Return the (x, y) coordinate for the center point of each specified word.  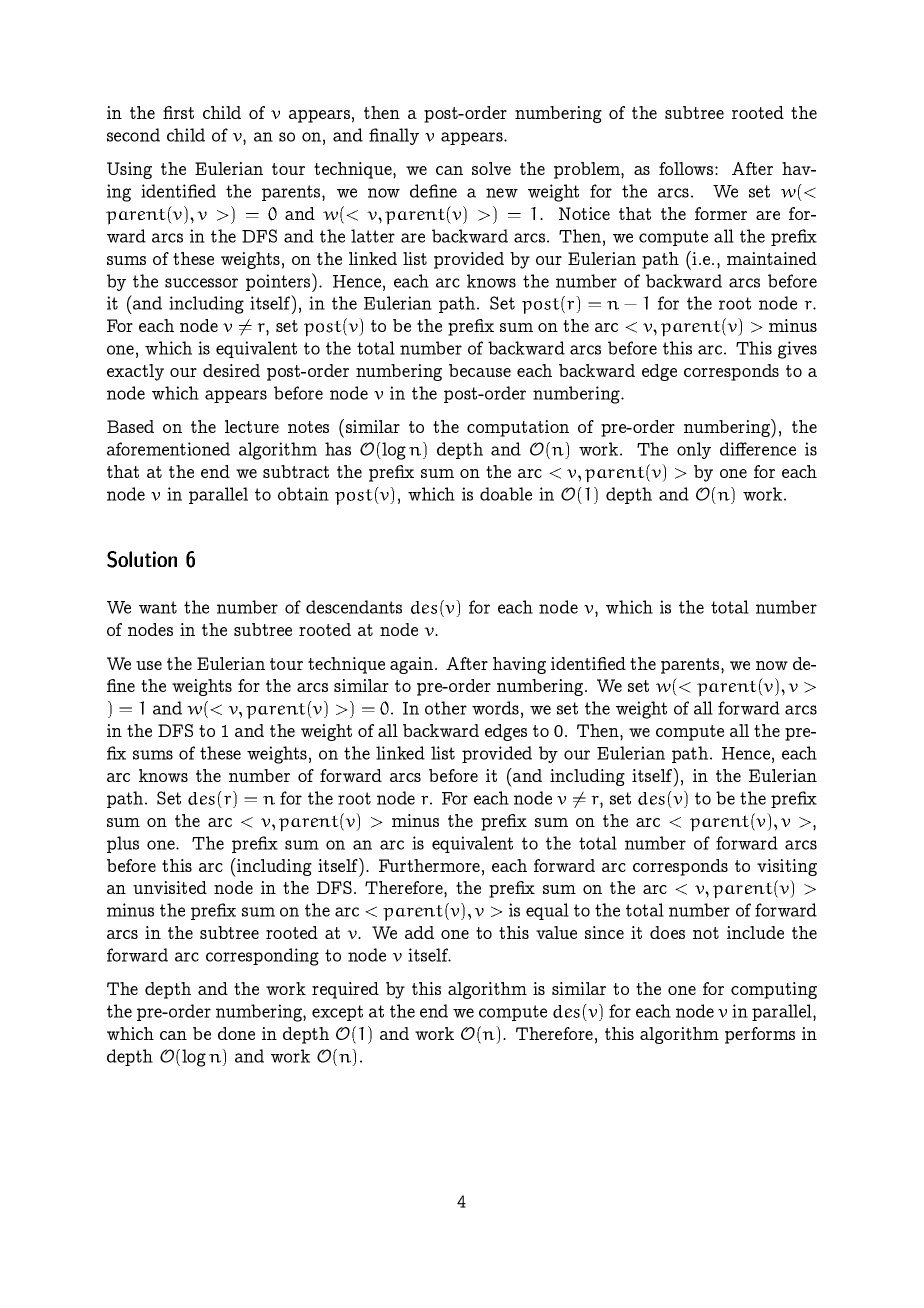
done (236, 1033)
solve (491, 168)
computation (518, 428)
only (694, 450)
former (721, 213)
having (519, 665)
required (345, 990)
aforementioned (168, 449)
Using (129, 170)
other (446, 708)
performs (760, 1035)
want (158, 607)
